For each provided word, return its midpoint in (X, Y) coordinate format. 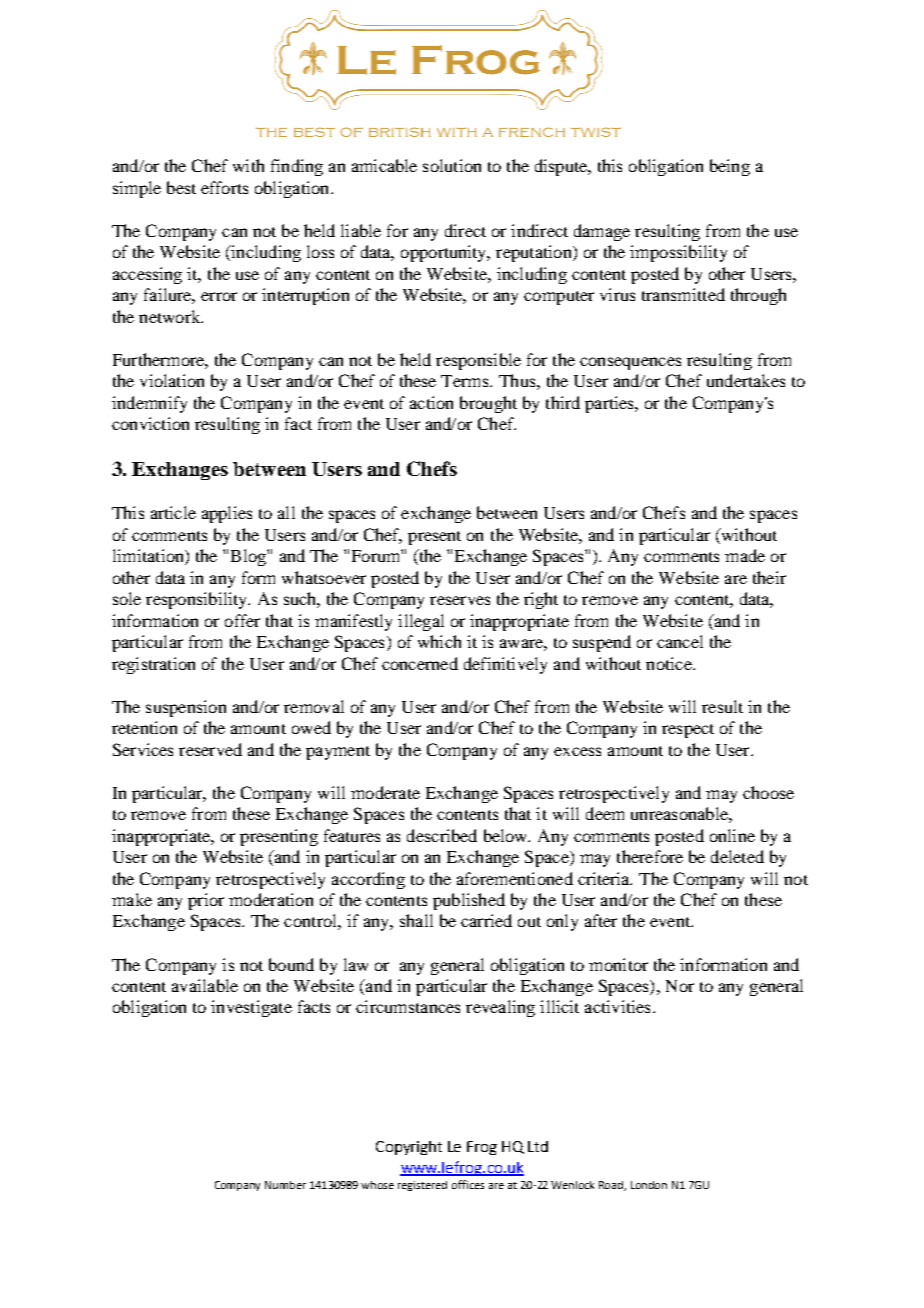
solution (452, 165)
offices (468, 1184)
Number (285, 1185)
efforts (224, 187)
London (649, 1185)
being (730, 167)
